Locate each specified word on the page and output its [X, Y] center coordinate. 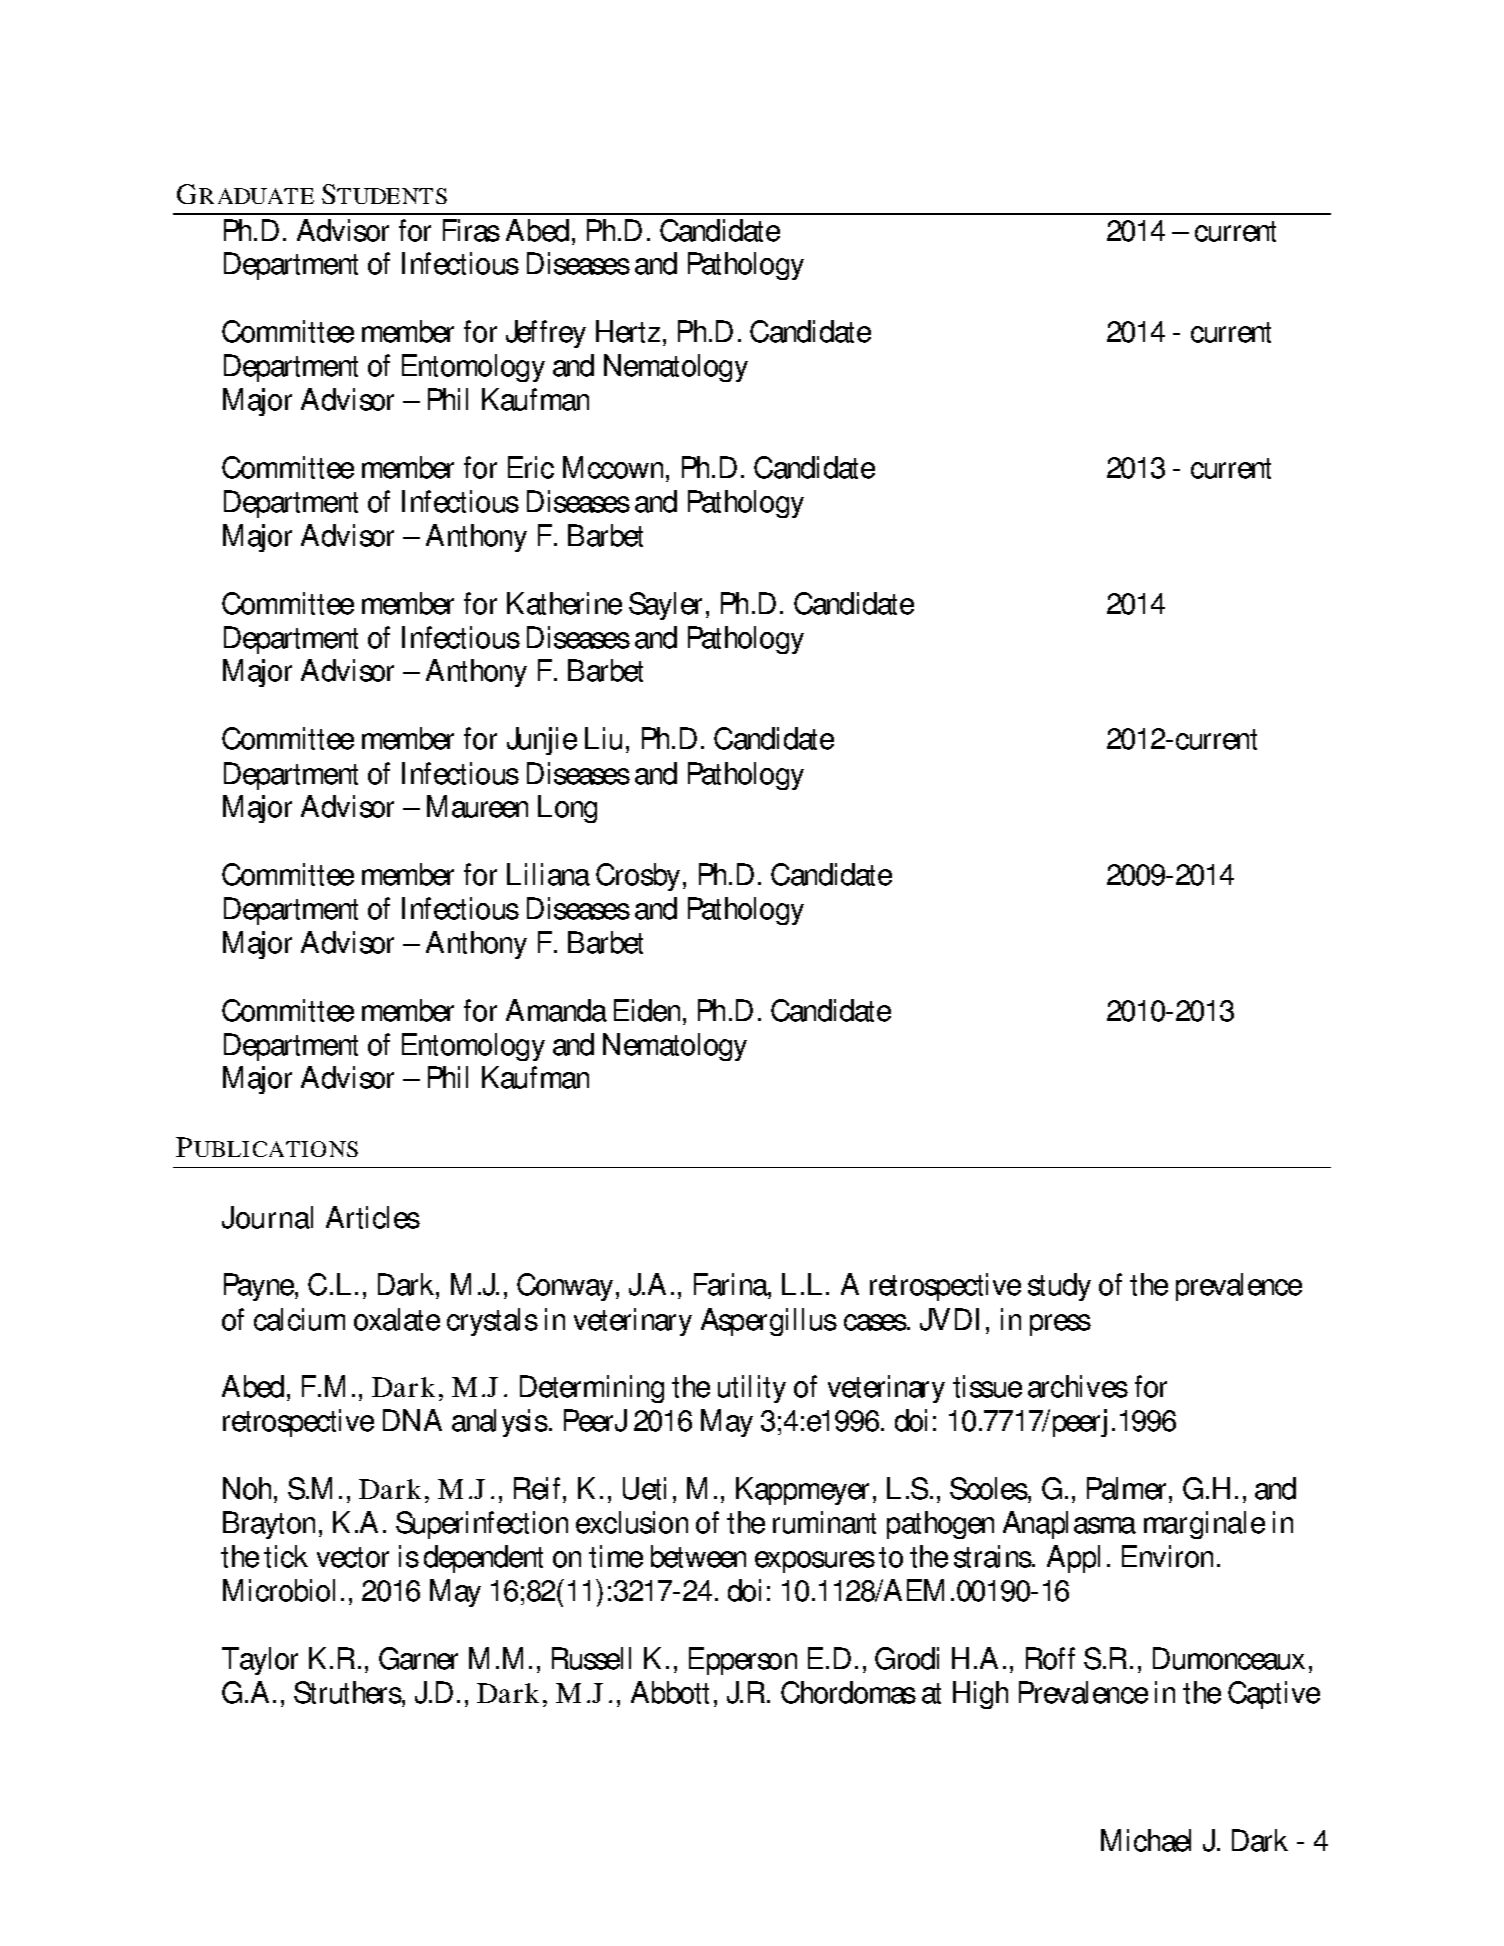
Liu [603, 738]
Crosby [638, 877]
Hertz [628, 331]
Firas [471, 230]
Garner [418, 1658]
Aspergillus [769, 1322]
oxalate [397, 1319]
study [1059, 1287]
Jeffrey [546, 334]
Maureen [477, 806]
